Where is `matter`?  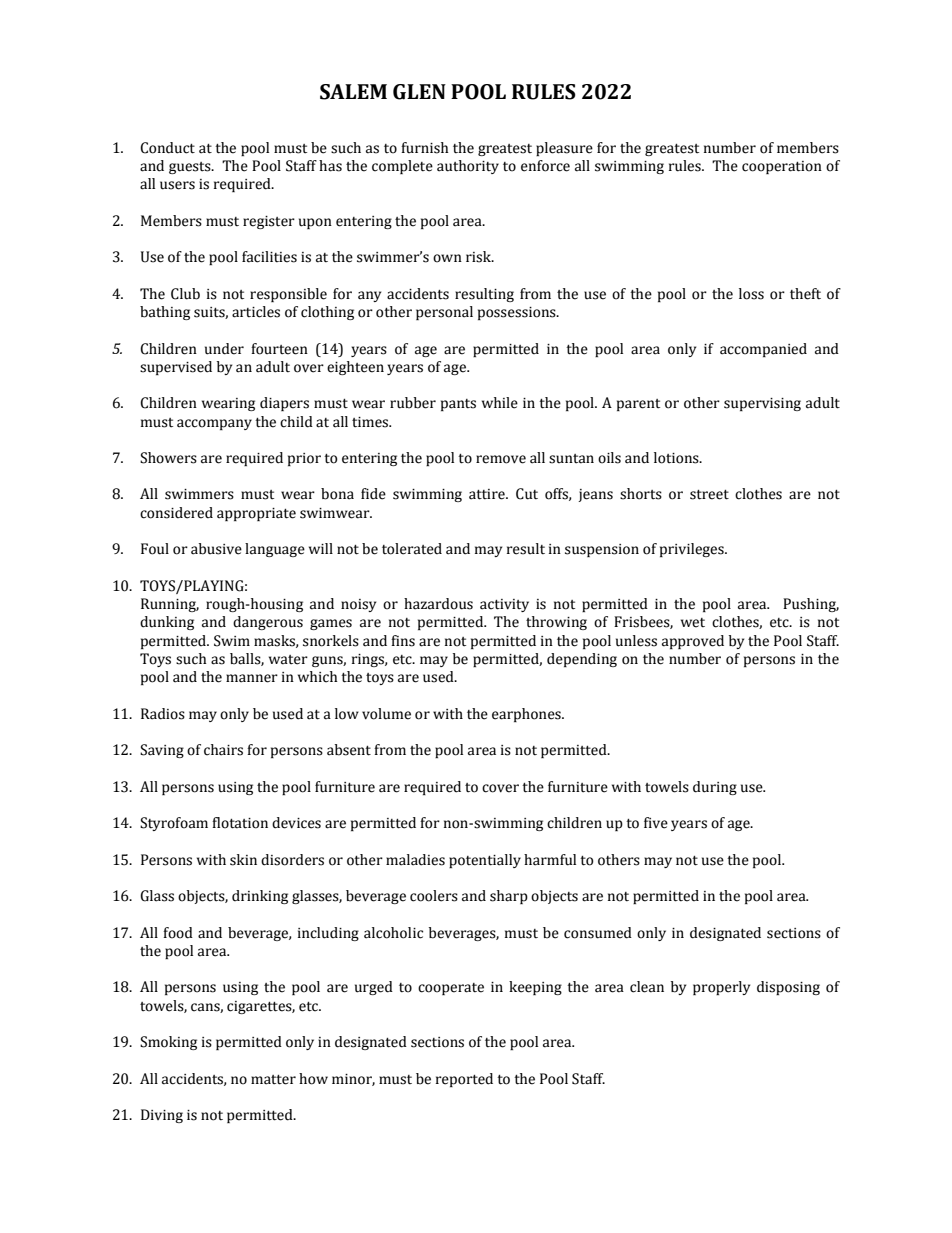
matter is located at coordinates (273, 1080).
